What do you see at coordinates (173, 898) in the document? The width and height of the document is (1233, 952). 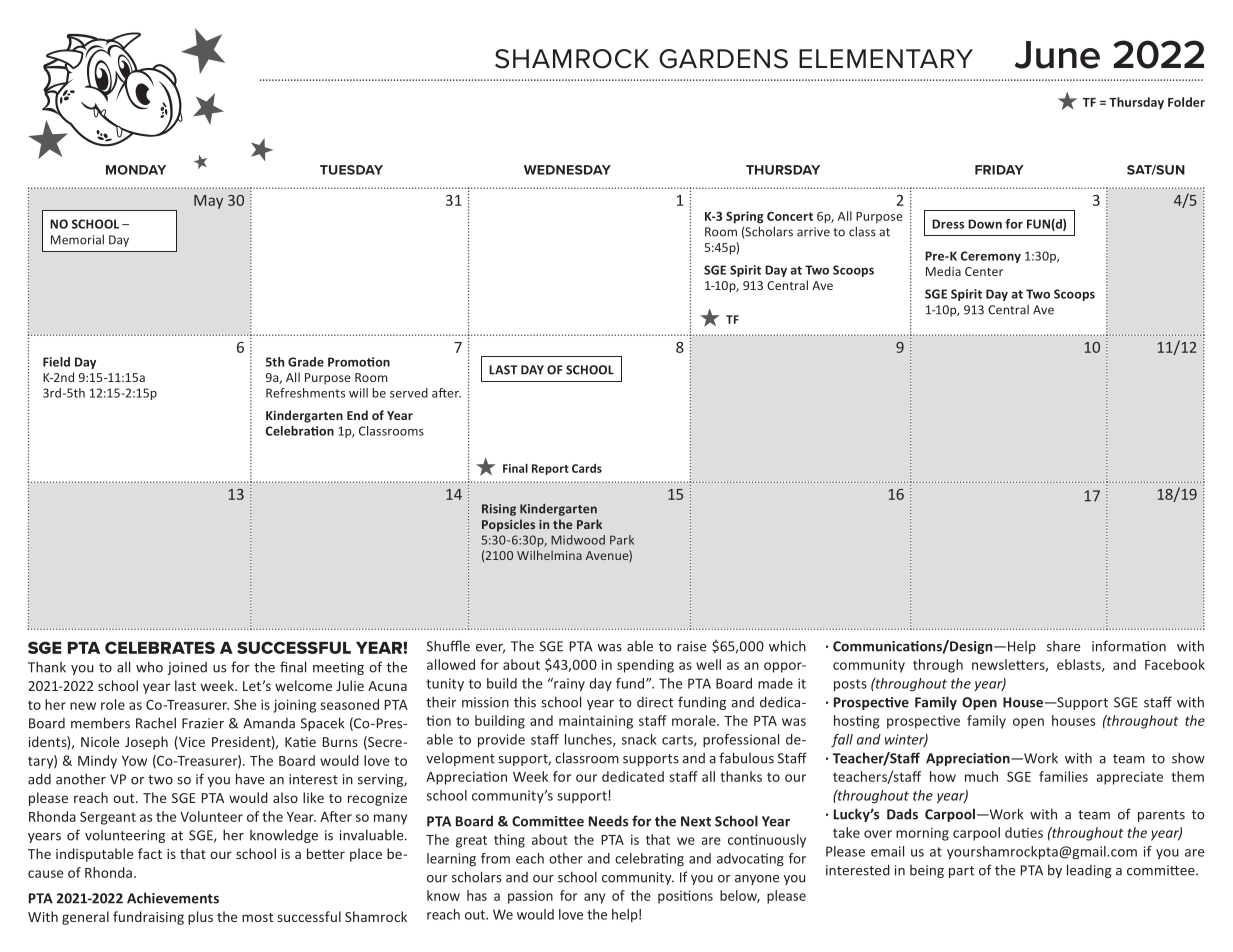 I see `Achievements` at bounding box center [173, 898].
